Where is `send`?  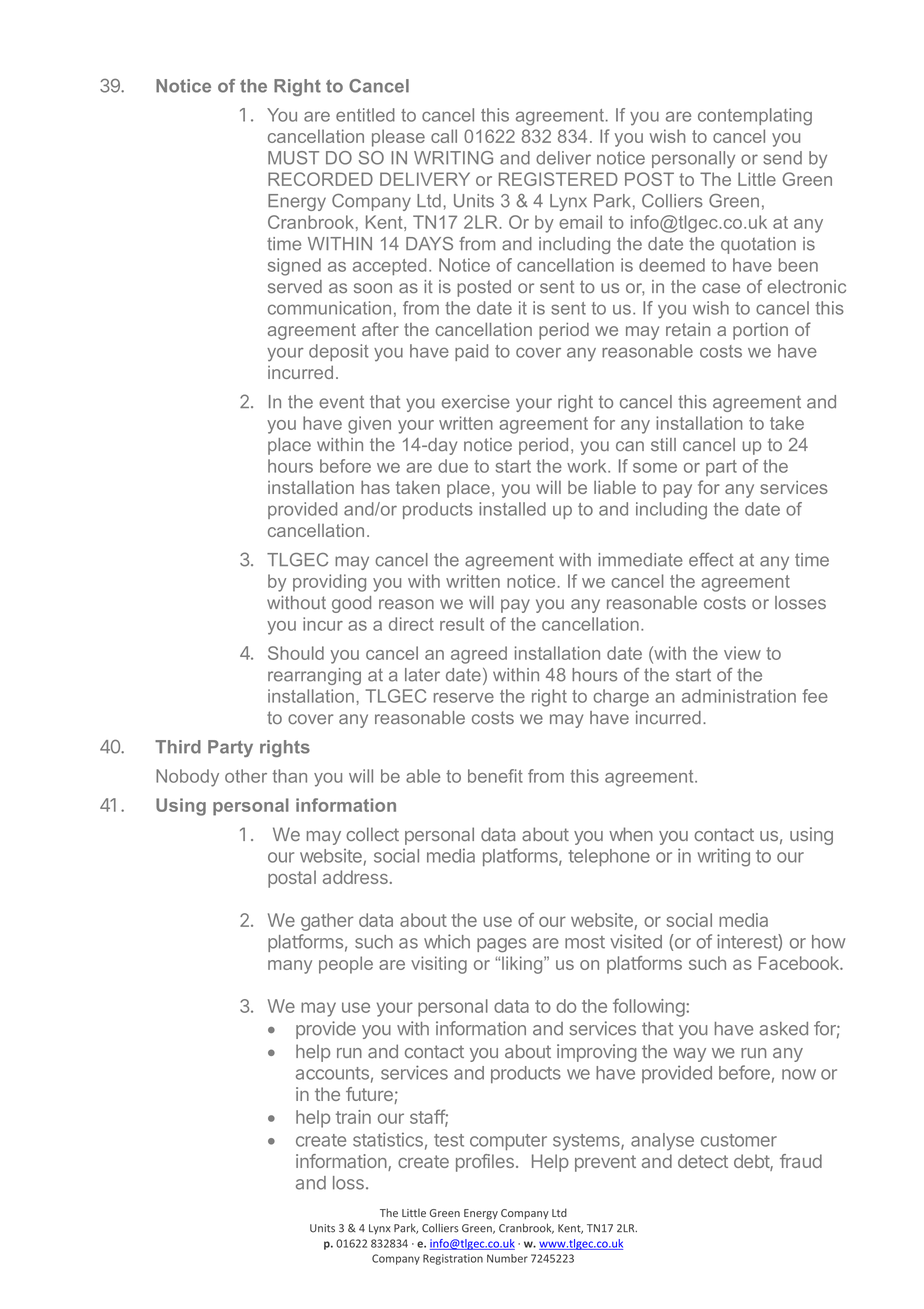 send is located at coordinates (782, 158).
